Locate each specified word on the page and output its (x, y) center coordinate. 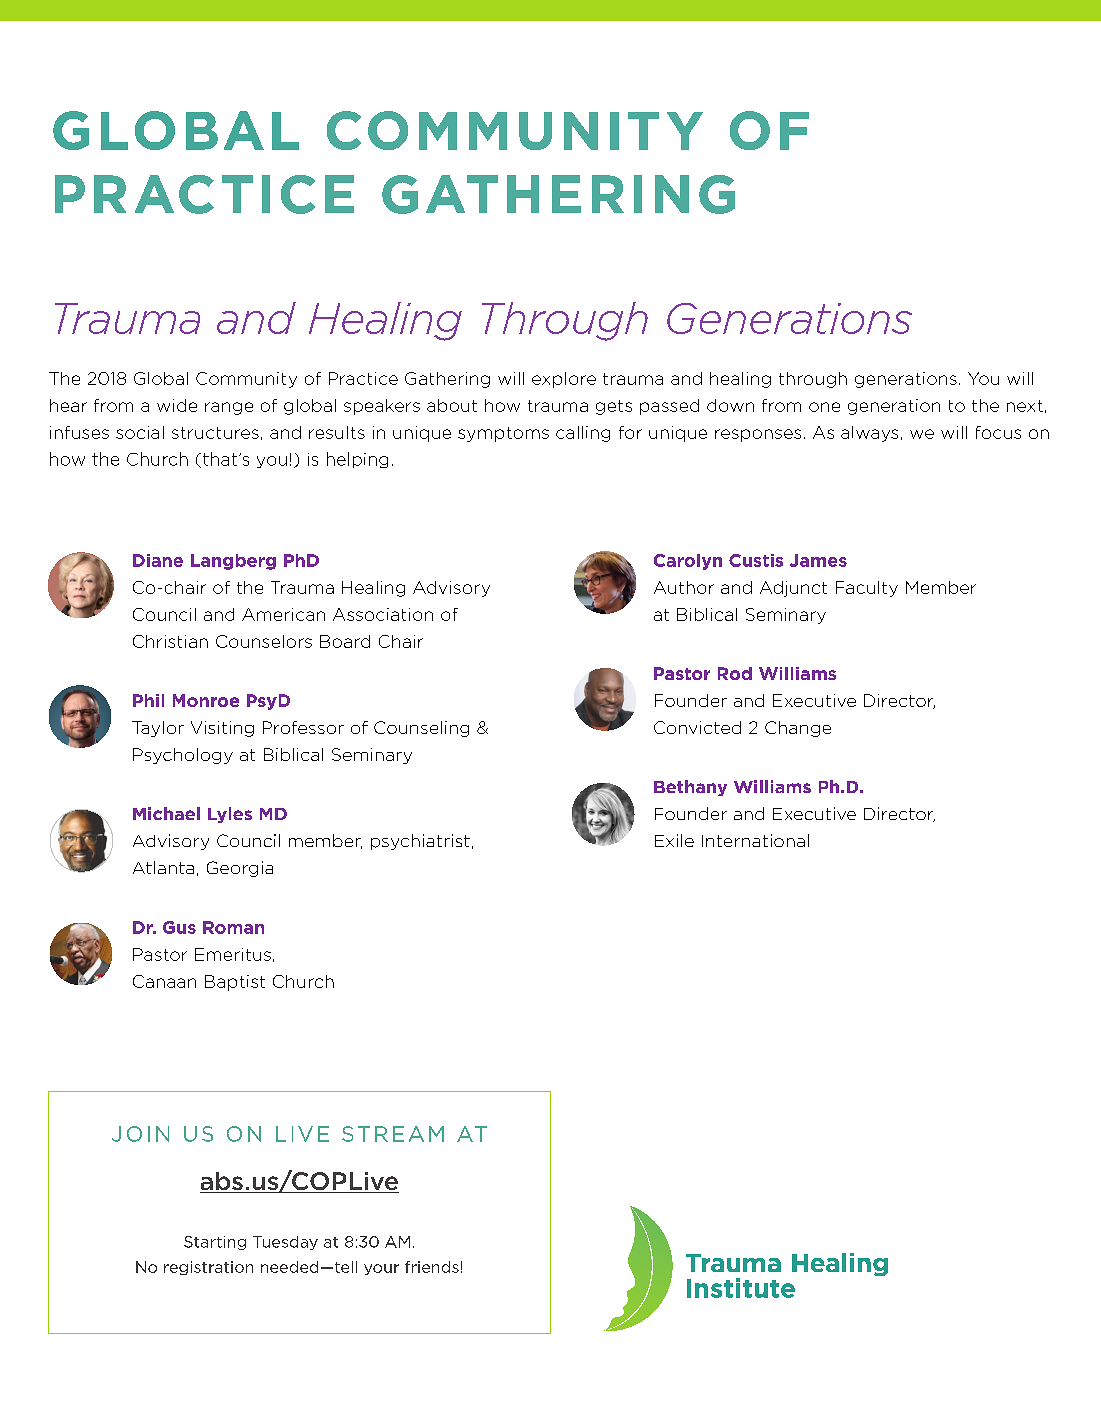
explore (564, 380)
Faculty (867, 589)
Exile (674, 840)
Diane (158, 560)
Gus (179, 927)
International (755, 840)
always (869, 434)
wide (177, 405)
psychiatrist (420, 842)
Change (798, 729)
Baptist (235, 983)
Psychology (183, 756)
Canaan (164, 981)
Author (684, 587)
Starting (215, 1243)
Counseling (421, 729)
